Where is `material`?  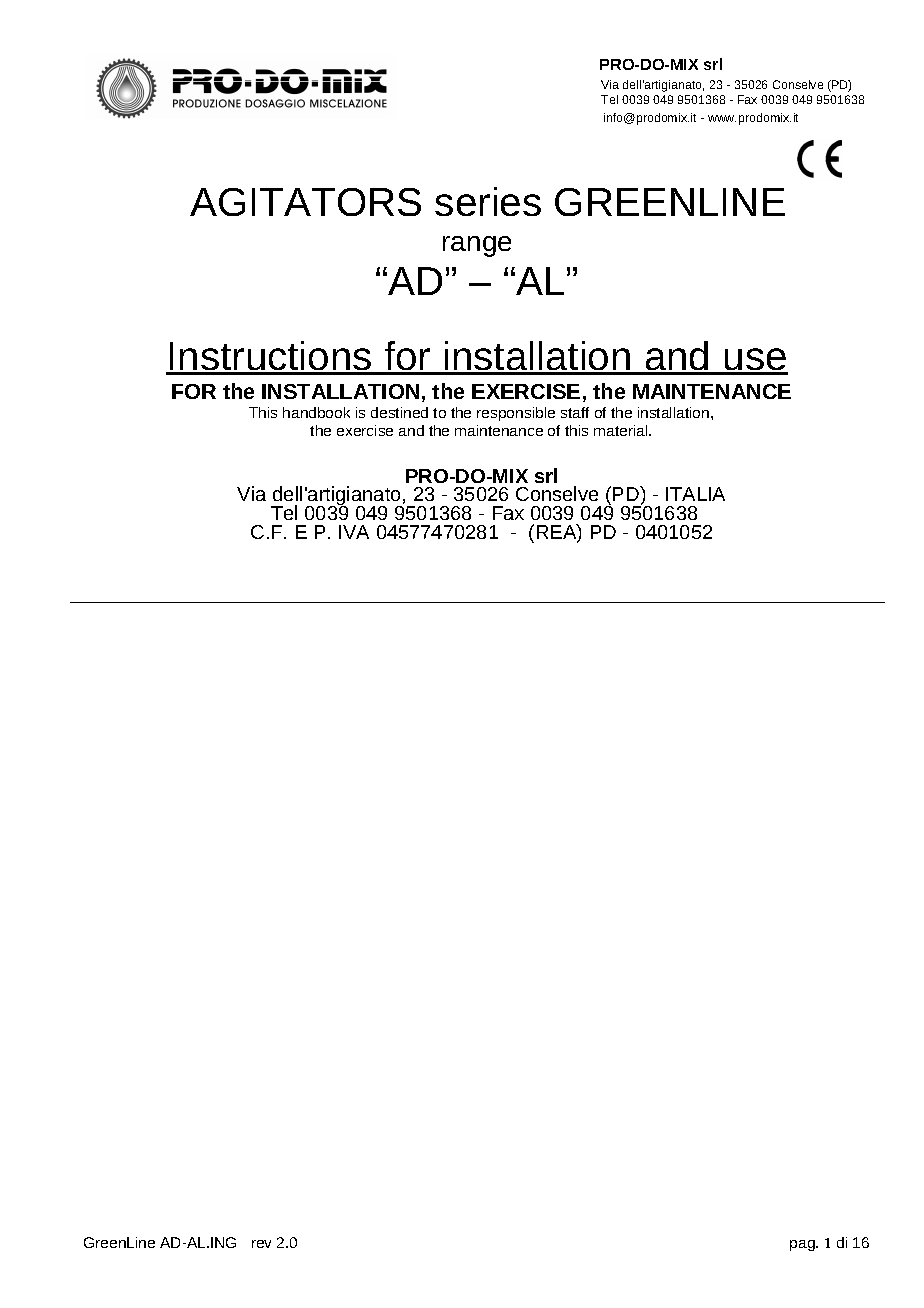 material is located at coordinates (622, 430).
